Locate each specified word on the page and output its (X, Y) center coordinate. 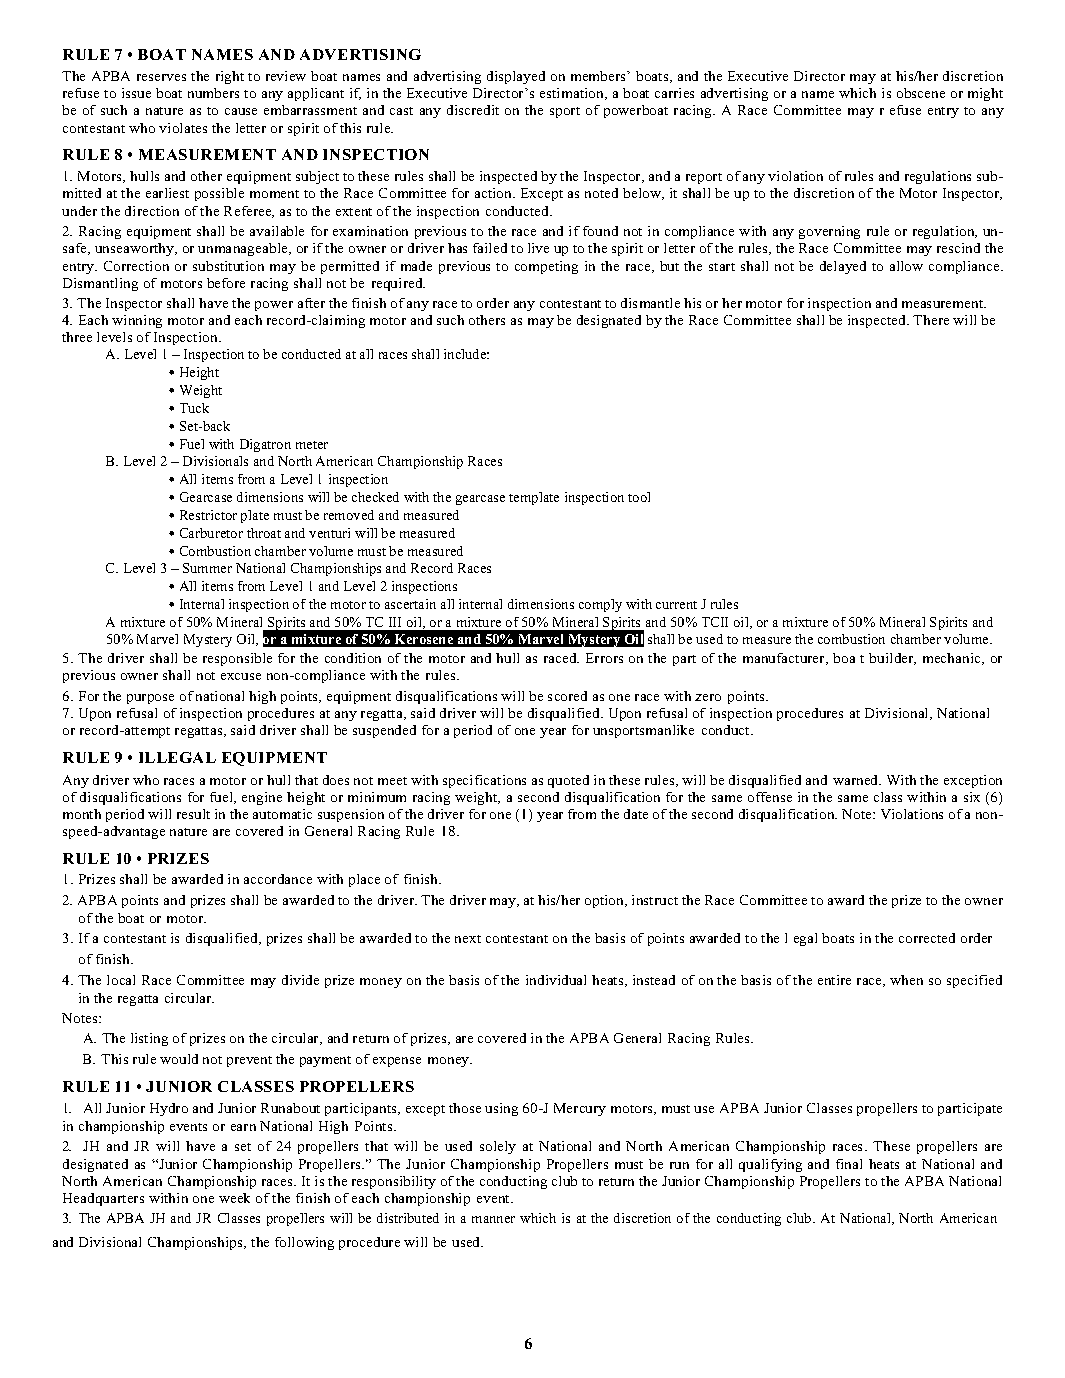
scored (567, 696)
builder (892, 659)
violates (183, 128)
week (234, 1198)
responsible (237, 659)
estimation (573, 94)
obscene (921, 93)
